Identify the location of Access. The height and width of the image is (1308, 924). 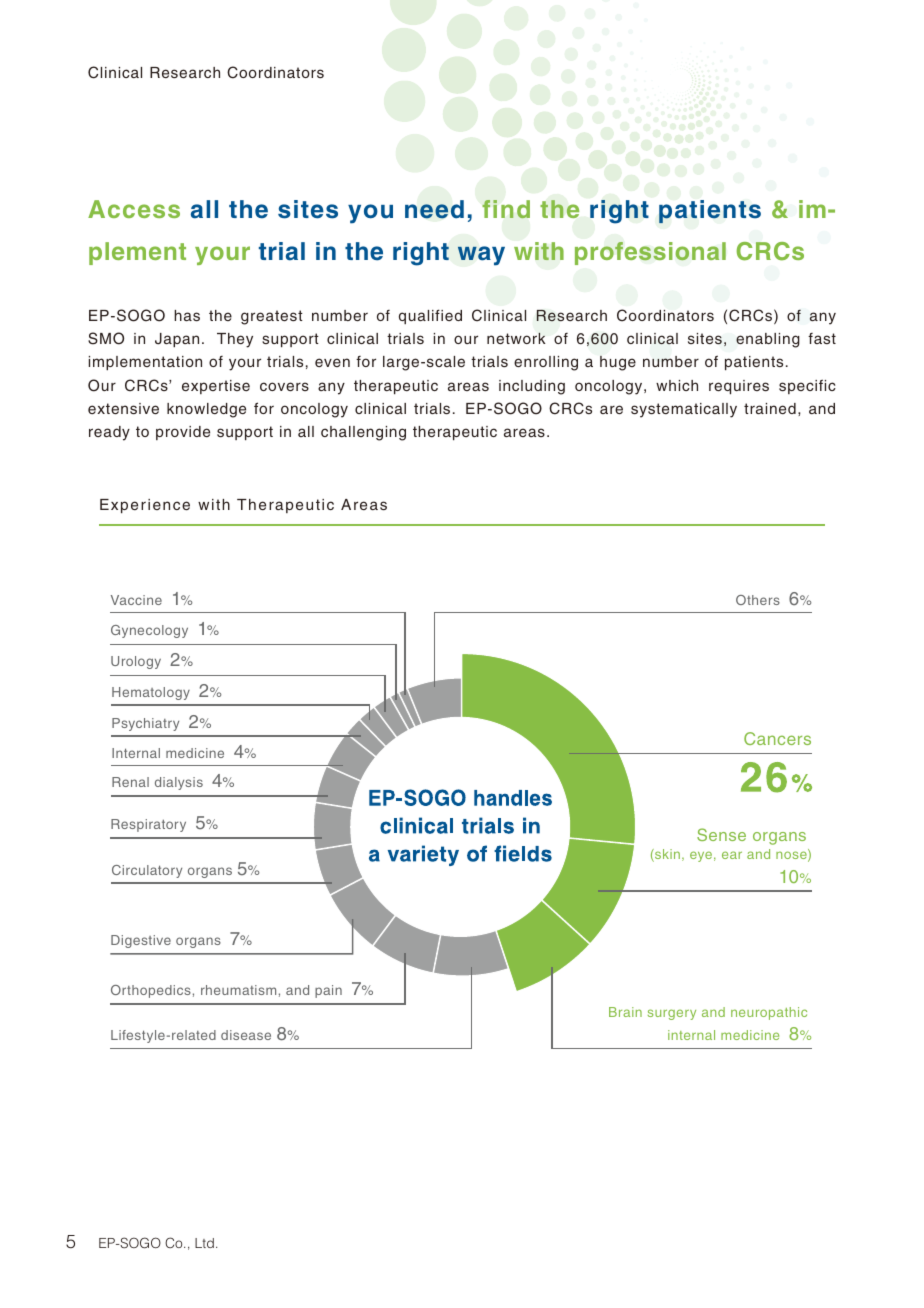
(134, 209).
